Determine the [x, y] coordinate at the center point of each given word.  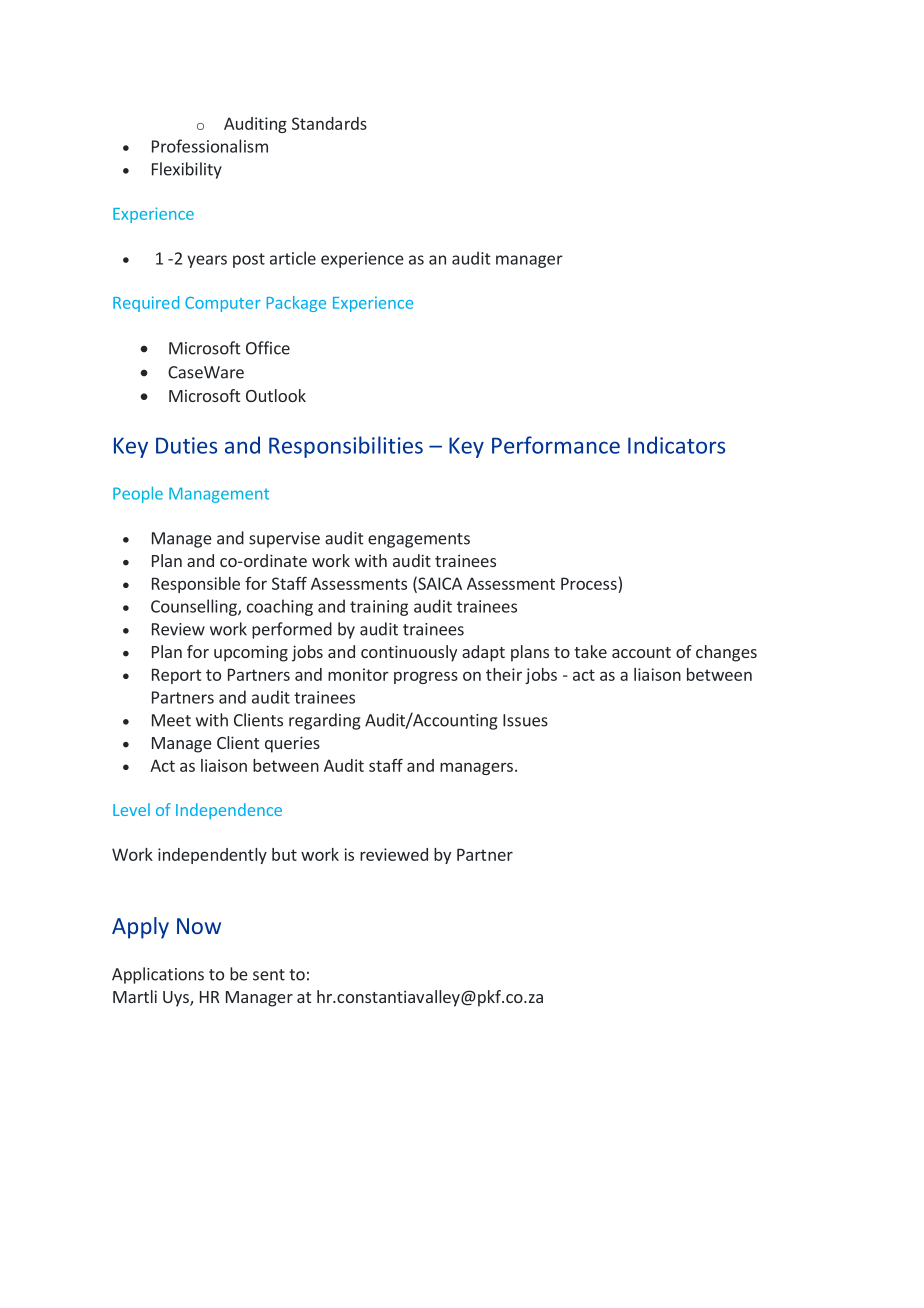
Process [589, 583]
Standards [329, 123]
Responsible [196, 585]
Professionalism [210, 146]
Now [199, 926]
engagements [419, 540]
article [293, 258]
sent [269, 975]
